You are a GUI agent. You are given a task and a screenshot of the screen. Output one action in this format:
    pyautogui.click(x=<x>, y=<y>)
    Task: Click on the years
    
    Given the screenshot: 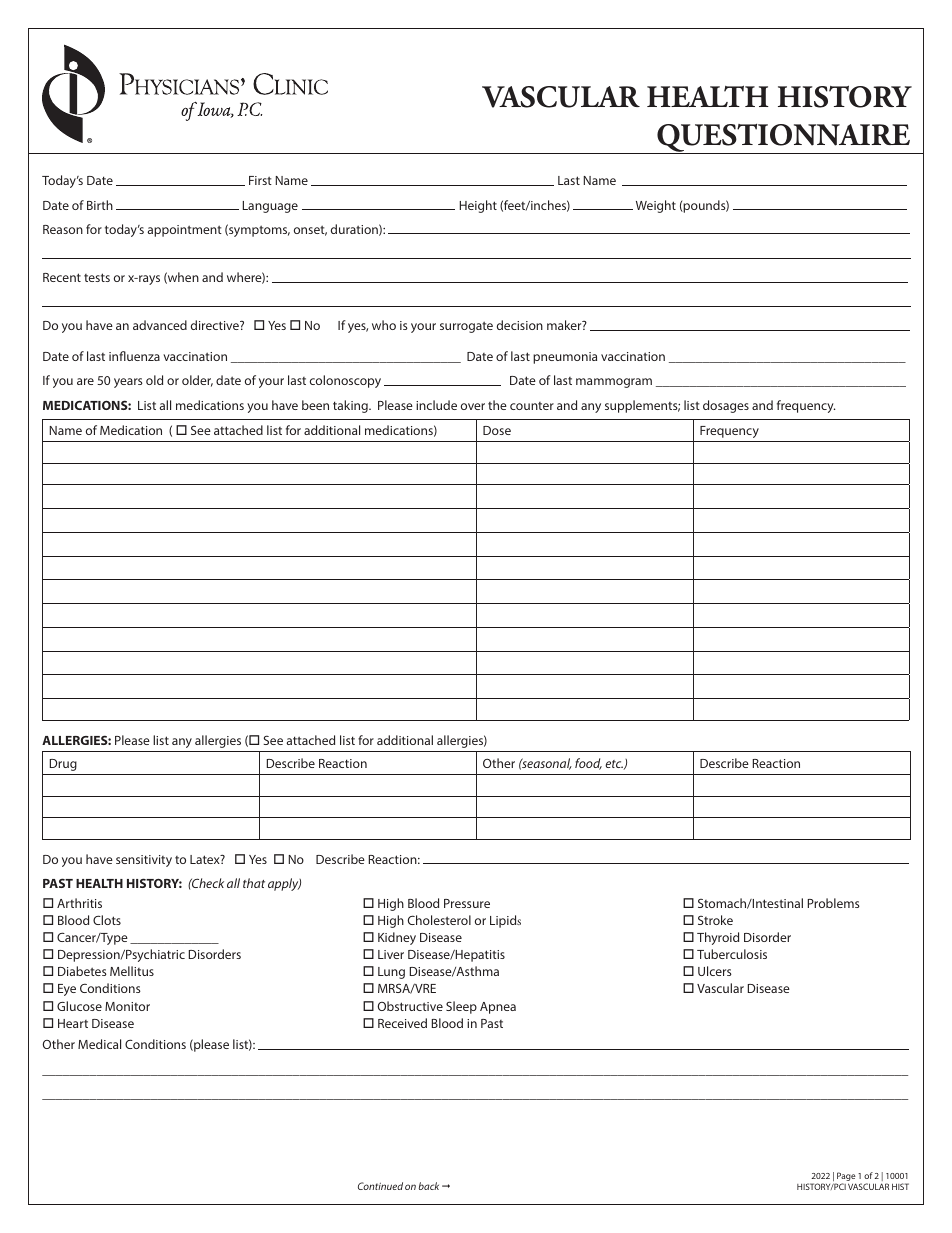 What is the action you would take?
    pyautogui.click(x=128, y=383)
